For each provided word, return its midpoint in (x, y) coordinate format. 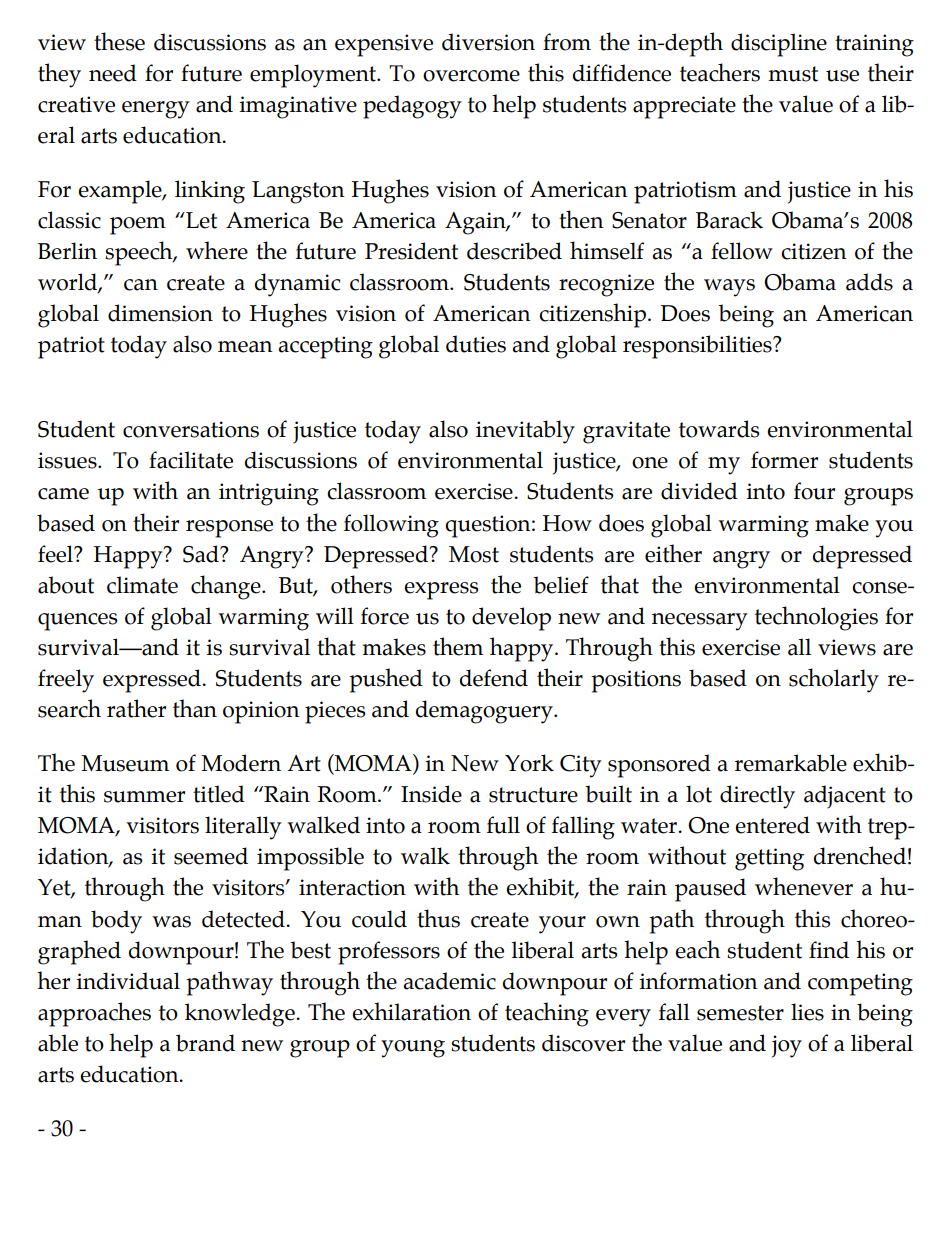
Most (474, 554)
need (113, 73)
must (793, 74)
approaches (94, 1014)
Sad (202, 554)
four (814, 491)
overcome (471, 76)
